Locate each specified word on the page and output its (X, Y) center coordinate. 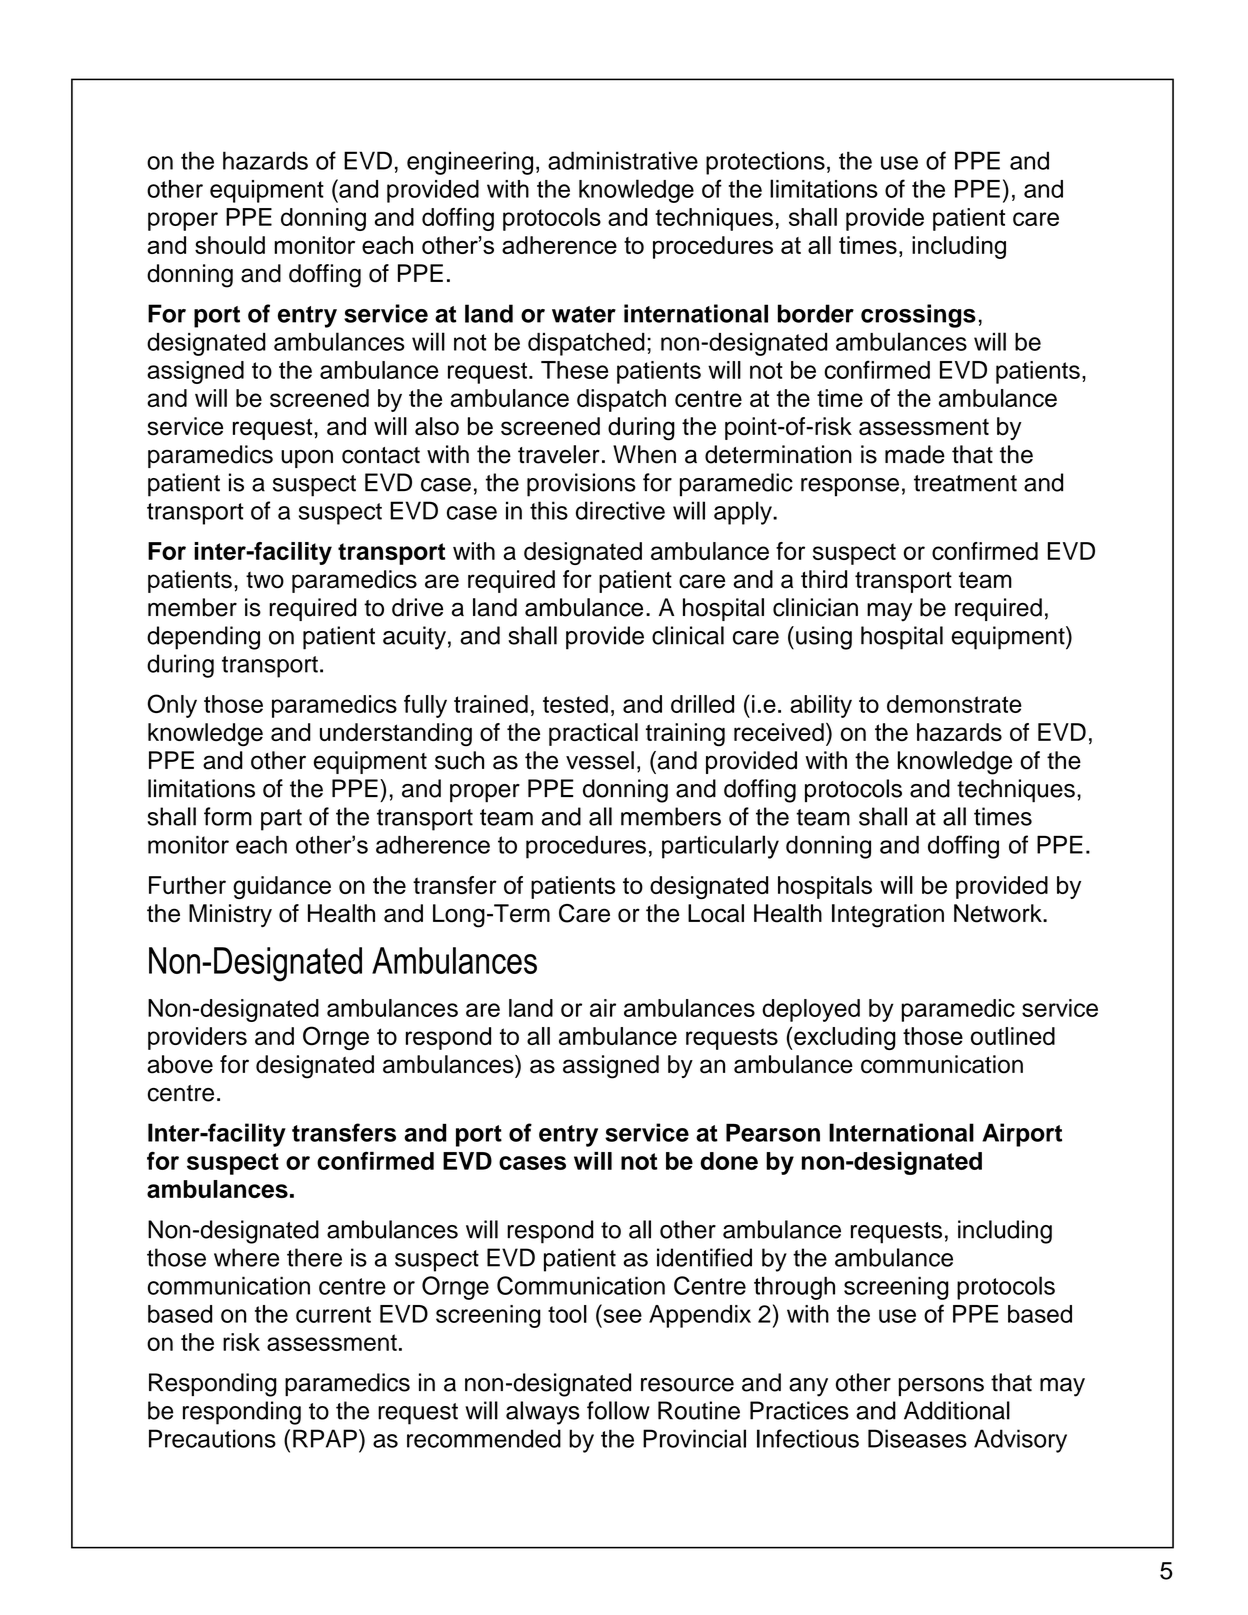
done (729, 1161)
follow (618, 1410)
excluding (844, 1038)
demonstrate (954, 704)
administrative (623, 160)
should (230, 245)
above (180, 1064)
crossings (918, 316)
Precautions (212, 1438)
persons (941, 1387)
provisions (581, 485)
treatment (965, 483)
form (228, 816)
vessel (600, 760)
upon (307, 459)
